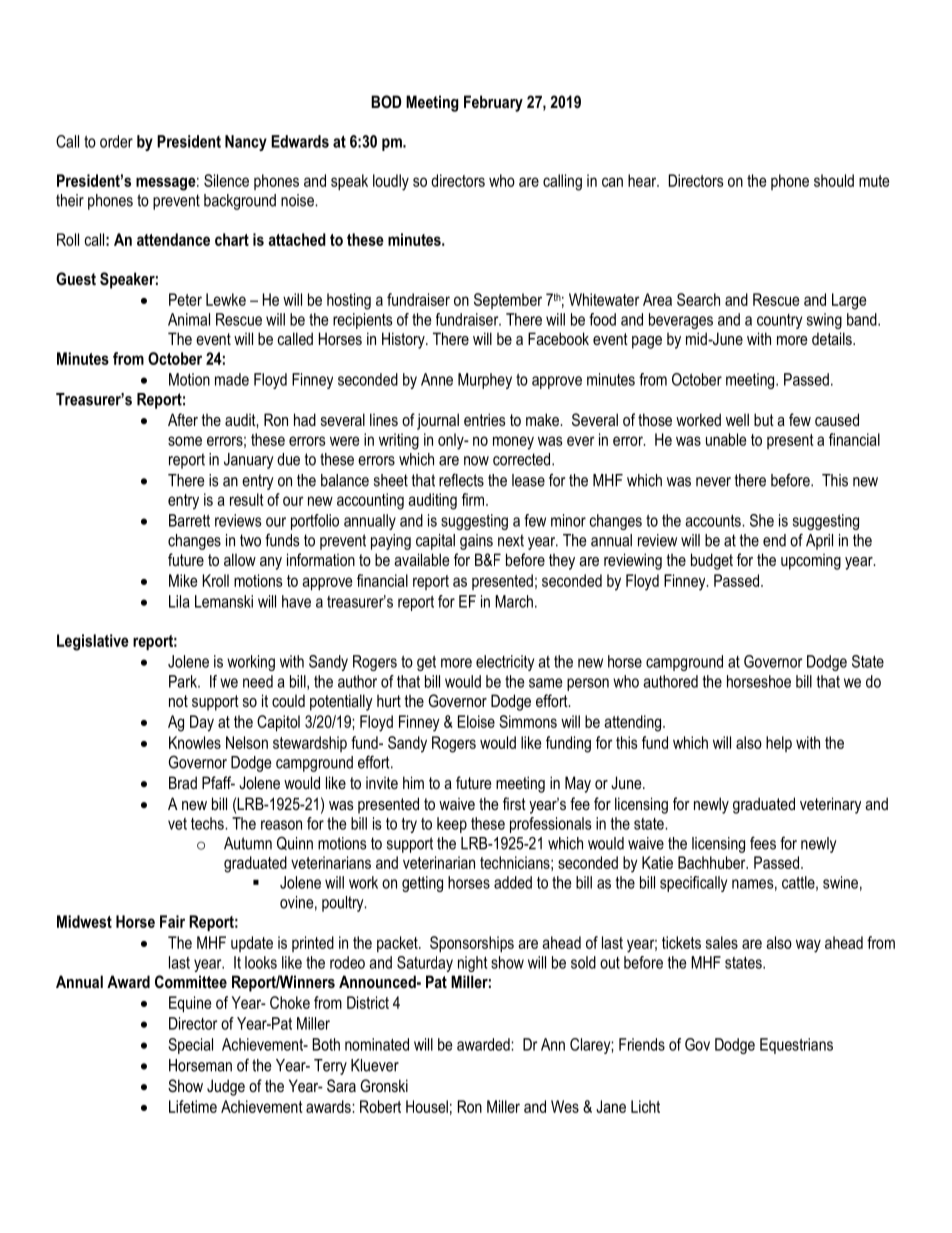 Image resolution: width=952 pixels, height=1233 pixels. What do you see at coordinates (452, 825) in the document?
I see `keep` at bounding box center [452, 825].
